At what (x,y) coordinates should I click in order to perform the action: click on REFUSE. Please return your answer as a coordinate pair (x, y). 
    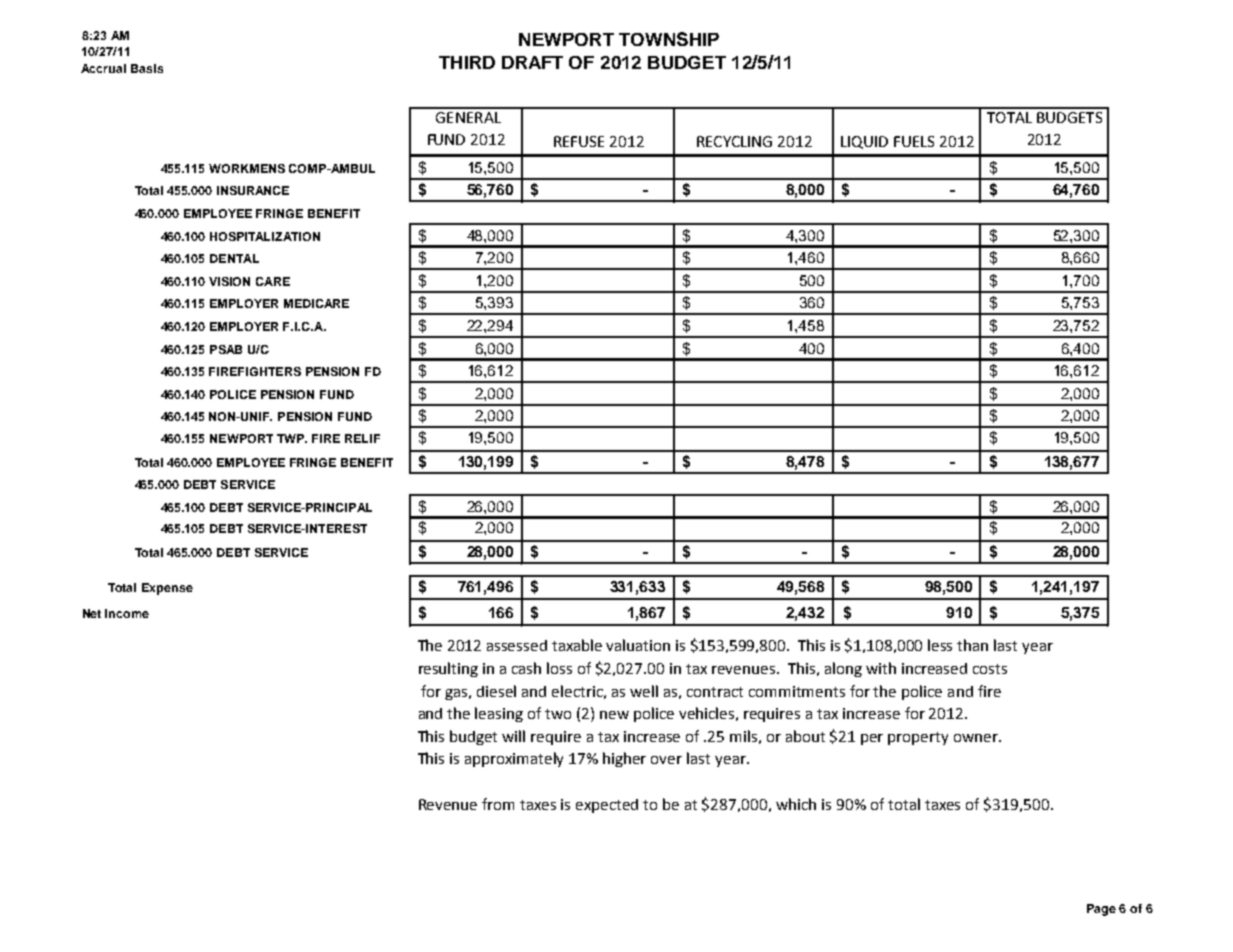
    Looking at the image, I should click on (579, 141).
